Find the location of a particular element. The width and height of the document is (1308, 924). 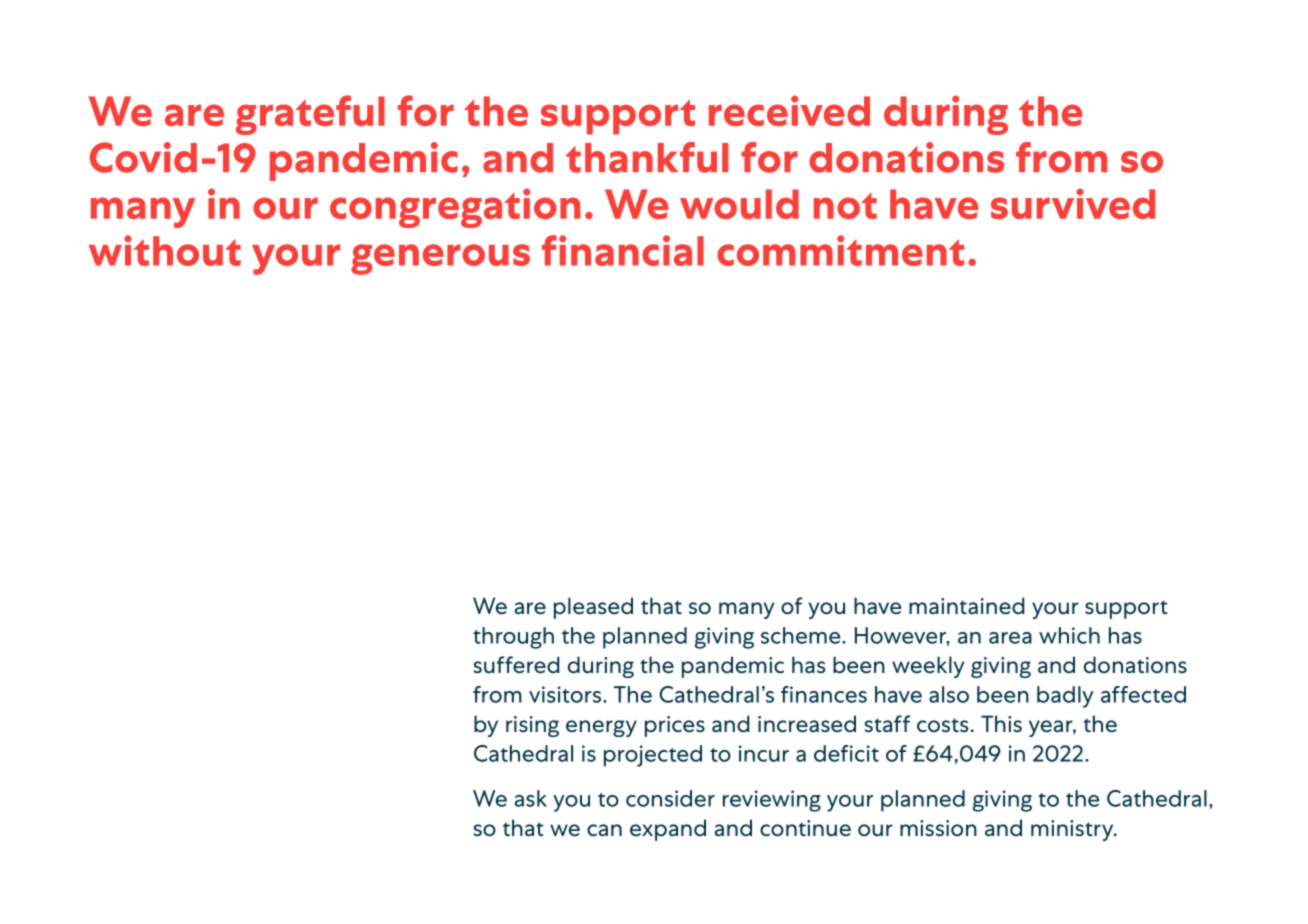

thankful is located at coordinates (647, 157).
